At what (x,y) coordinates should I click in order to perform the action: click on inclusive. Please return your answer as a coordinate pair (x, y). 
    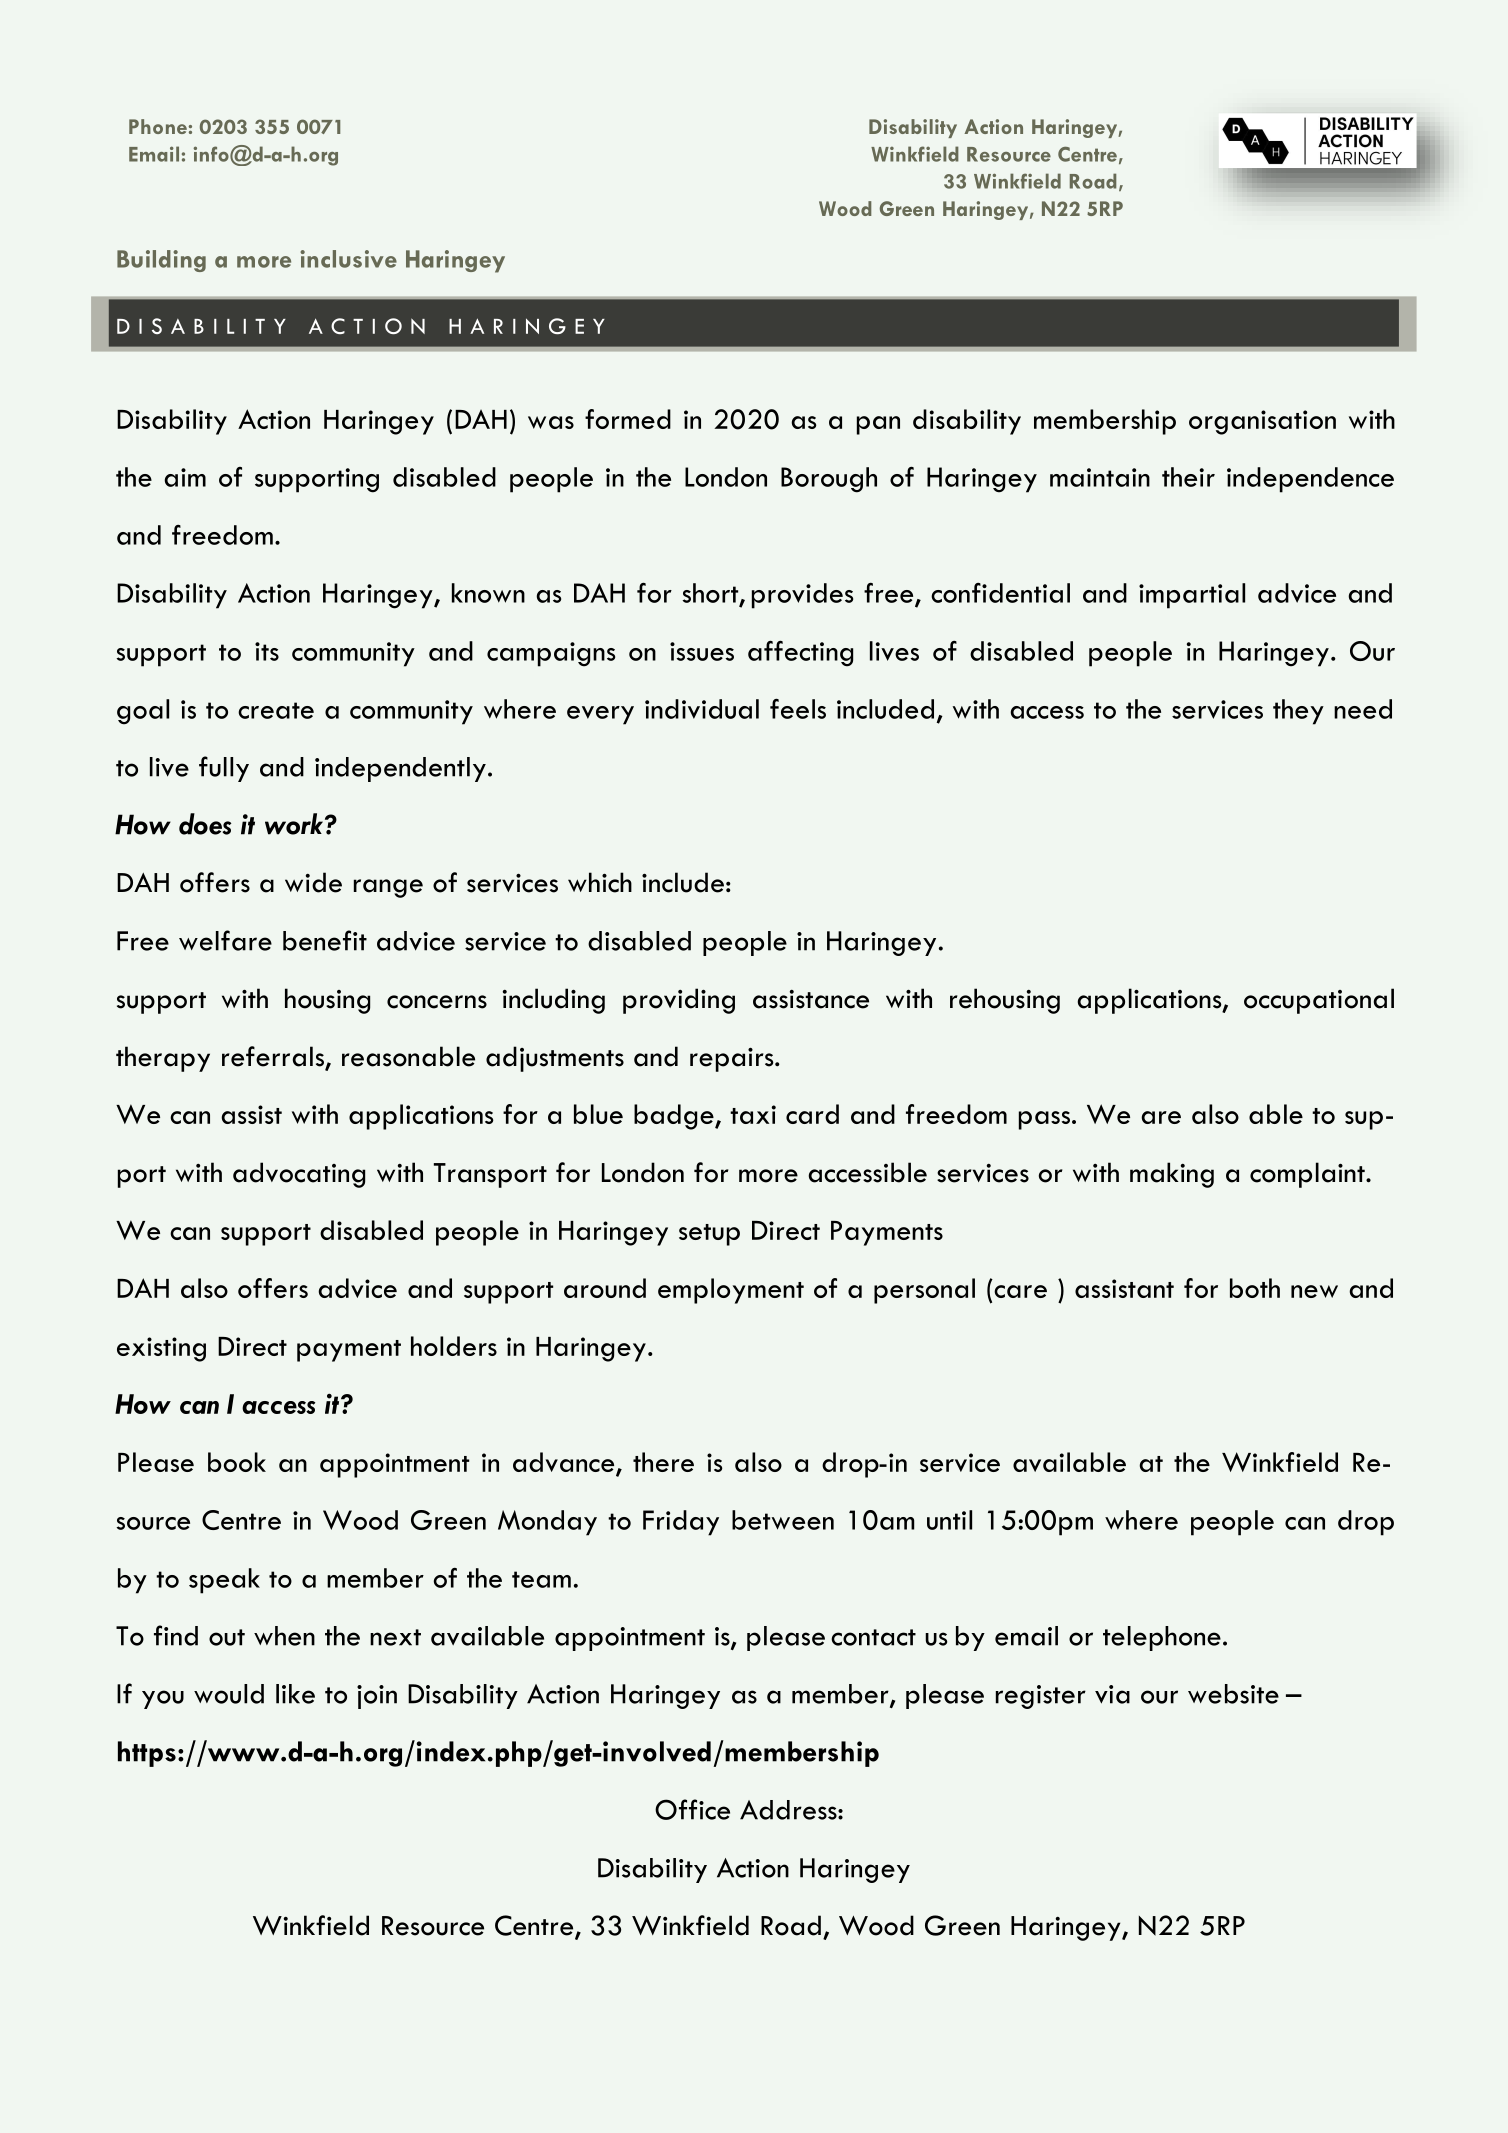
    Looking at the image, I should click on (348, 259).
